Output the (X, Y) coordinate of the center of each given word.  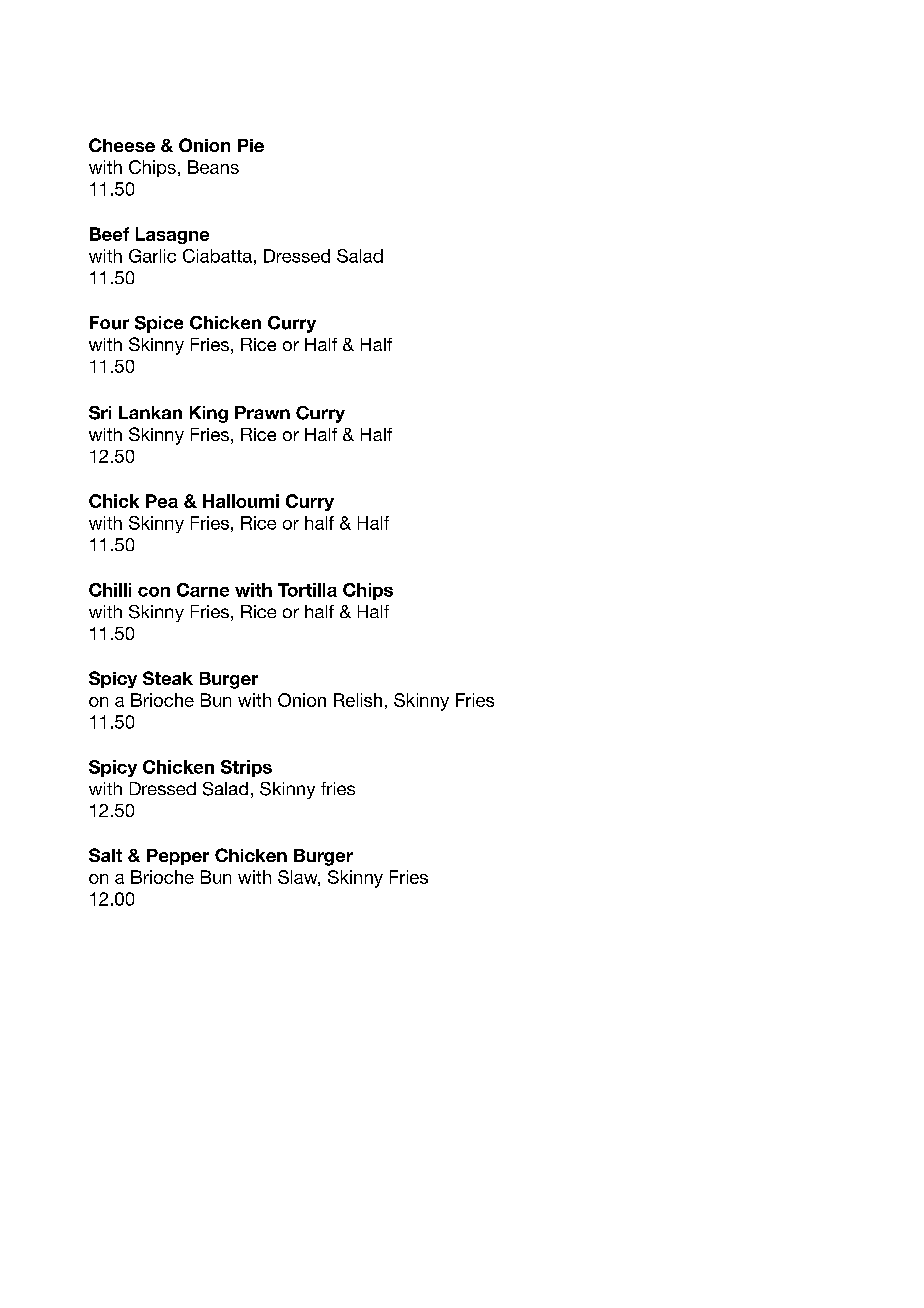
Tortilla (307, 590)
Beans (213, 167)
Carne (203, 590)
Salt (105, 855)
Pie (251, 145)
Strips (246, 768)
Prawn (262, 412)
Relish (358, 700)
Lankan (150, 412)
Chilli (110, 590)
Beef (109, 234)
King (209, 414)
